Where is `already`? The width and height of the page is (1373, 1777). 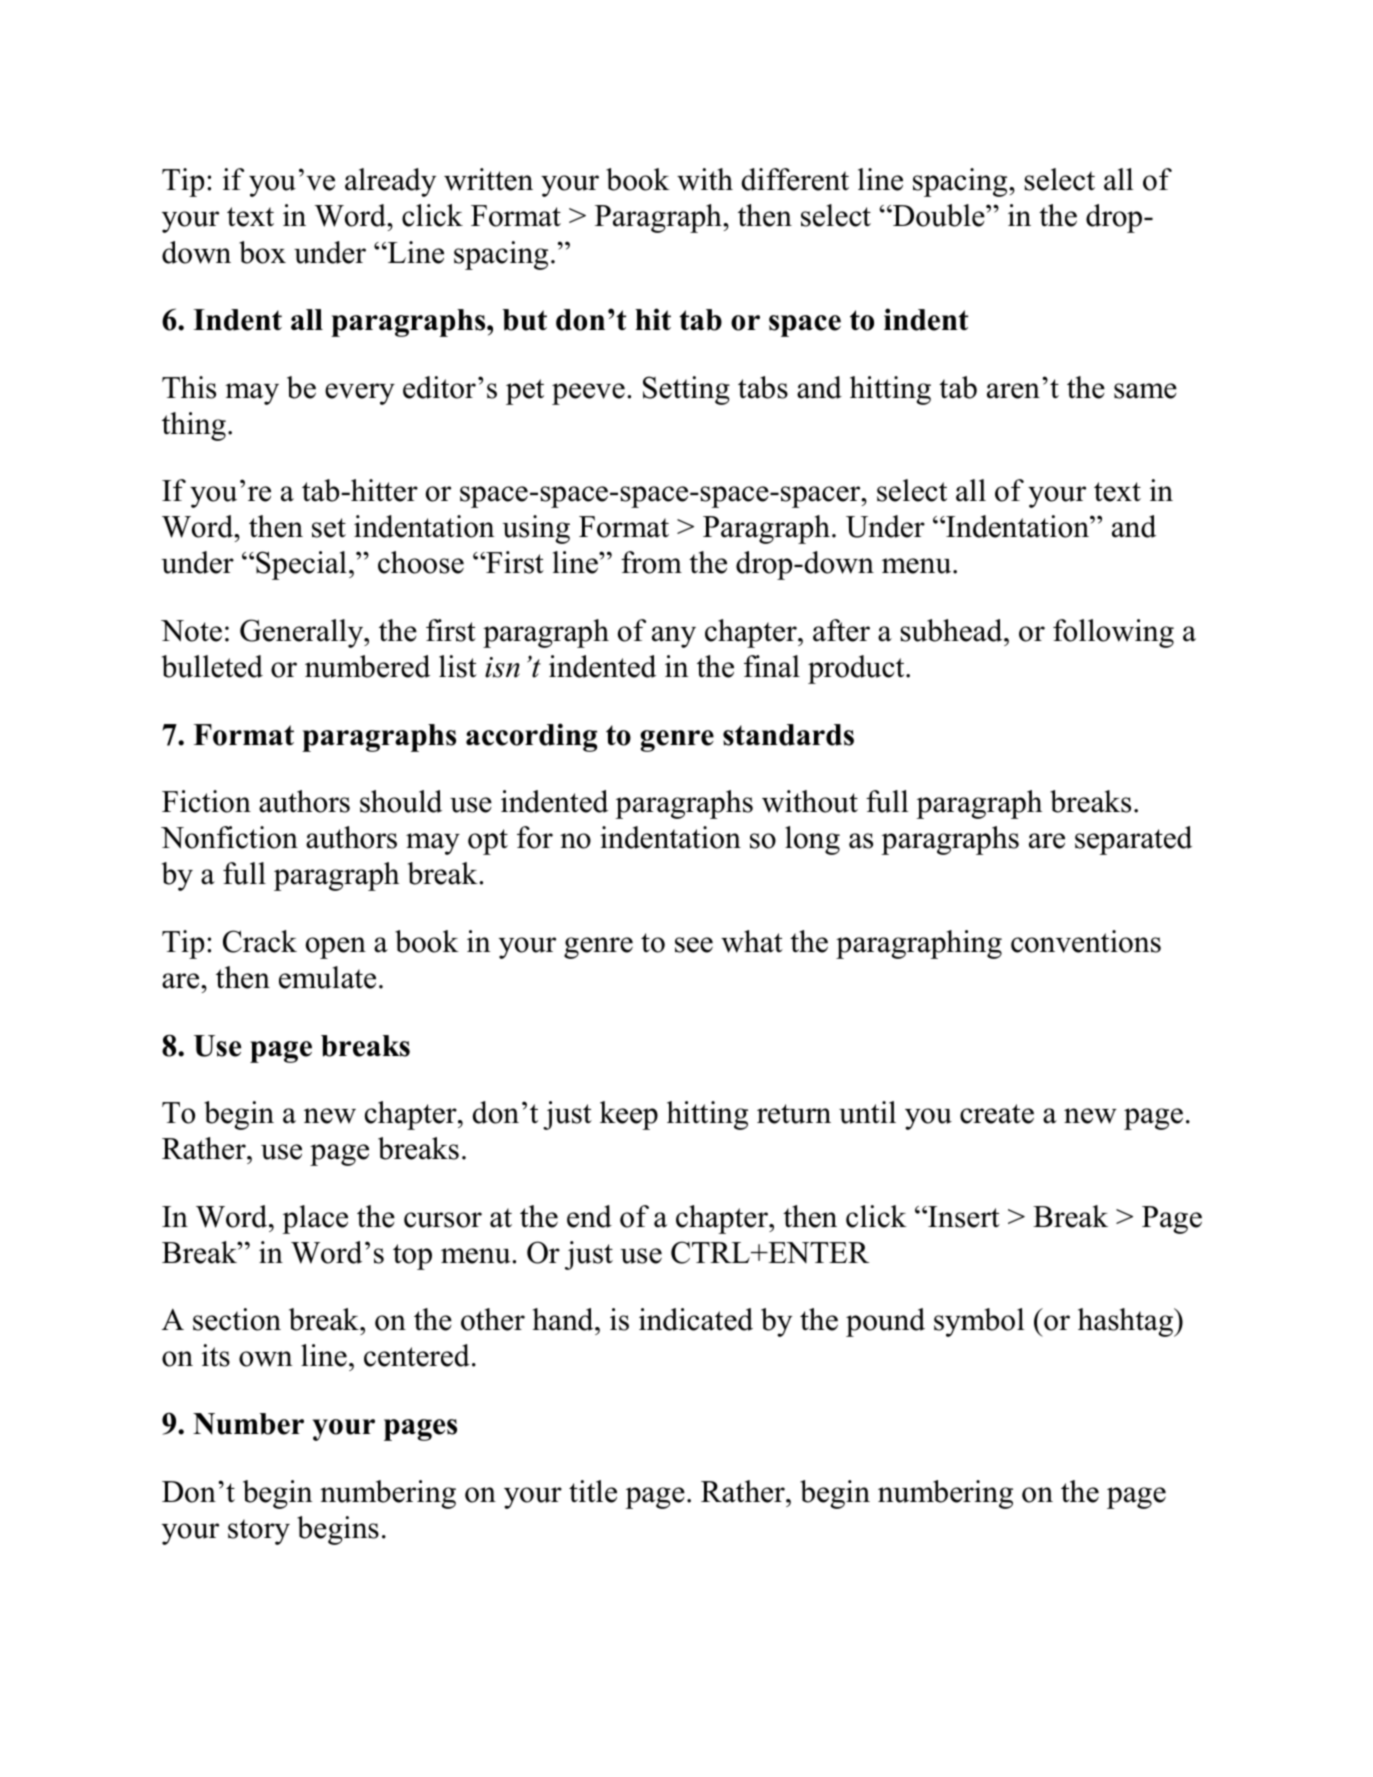
already is located at coordinates (390, 182).
